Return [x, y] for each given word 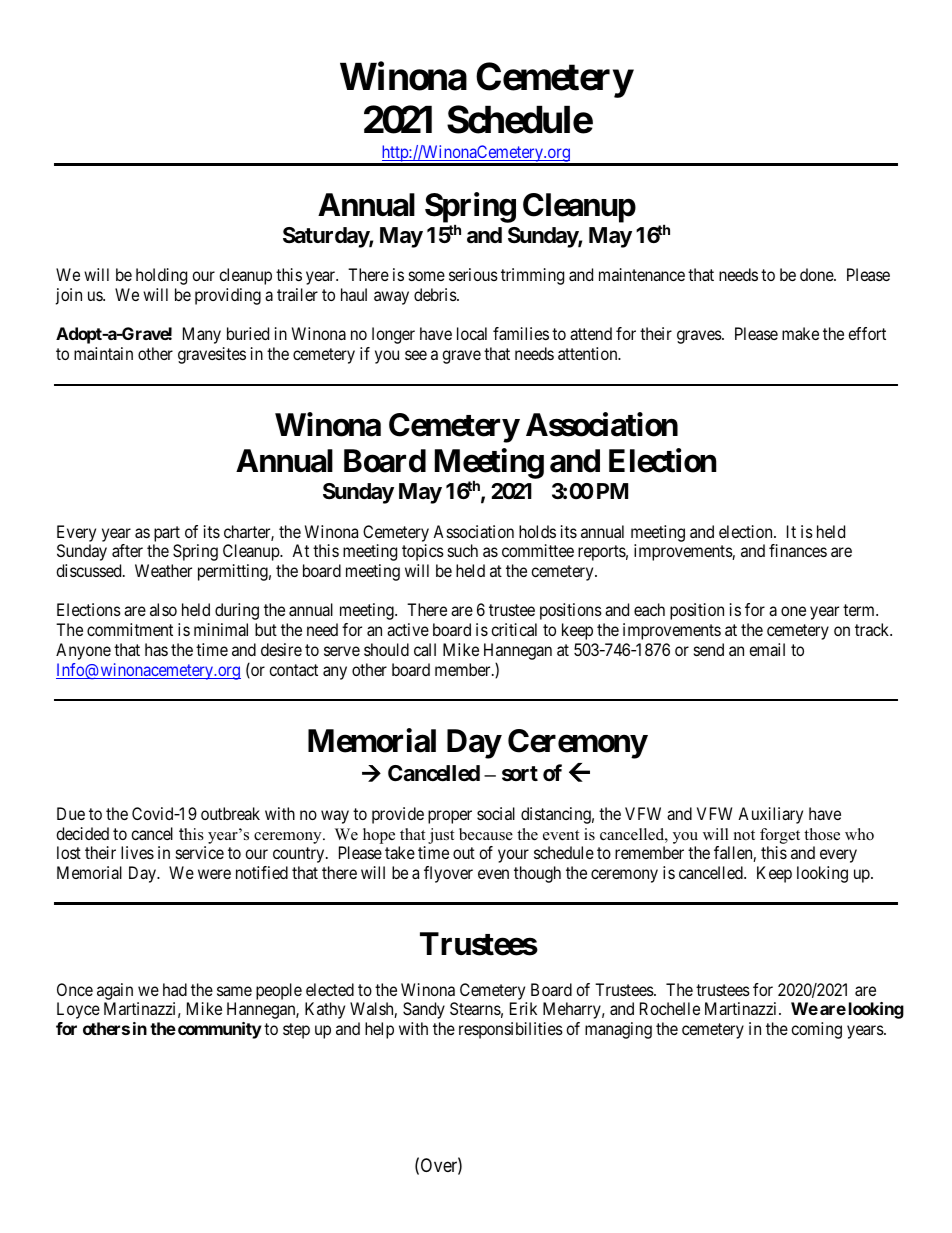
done [817, 274]
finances [798, 550]
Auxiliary [770, 815]
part [167, 534]
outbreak [230, 813]
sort [520, 773]
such [463, 550]
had [175, 989]
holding [161, 276]
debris [436, 294]
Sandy [424, 1010]
